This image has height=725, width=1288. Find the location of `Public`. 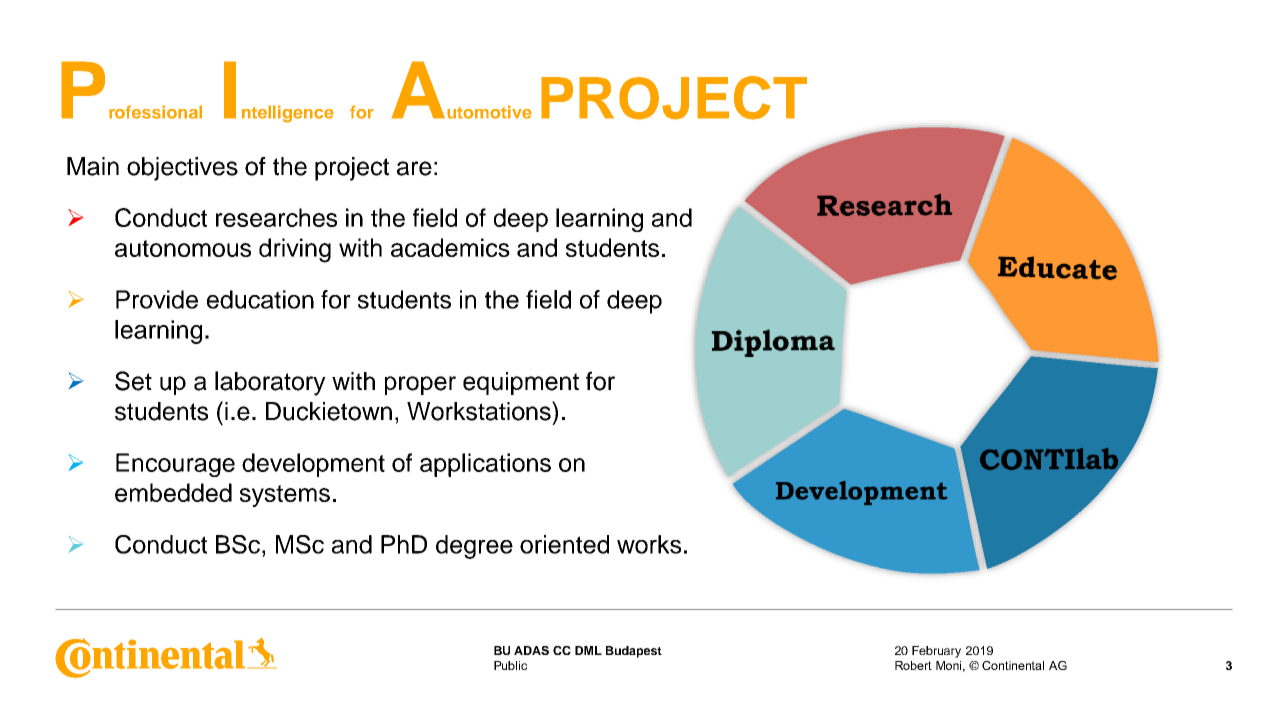

Public is located at coordinates (510, 665).
